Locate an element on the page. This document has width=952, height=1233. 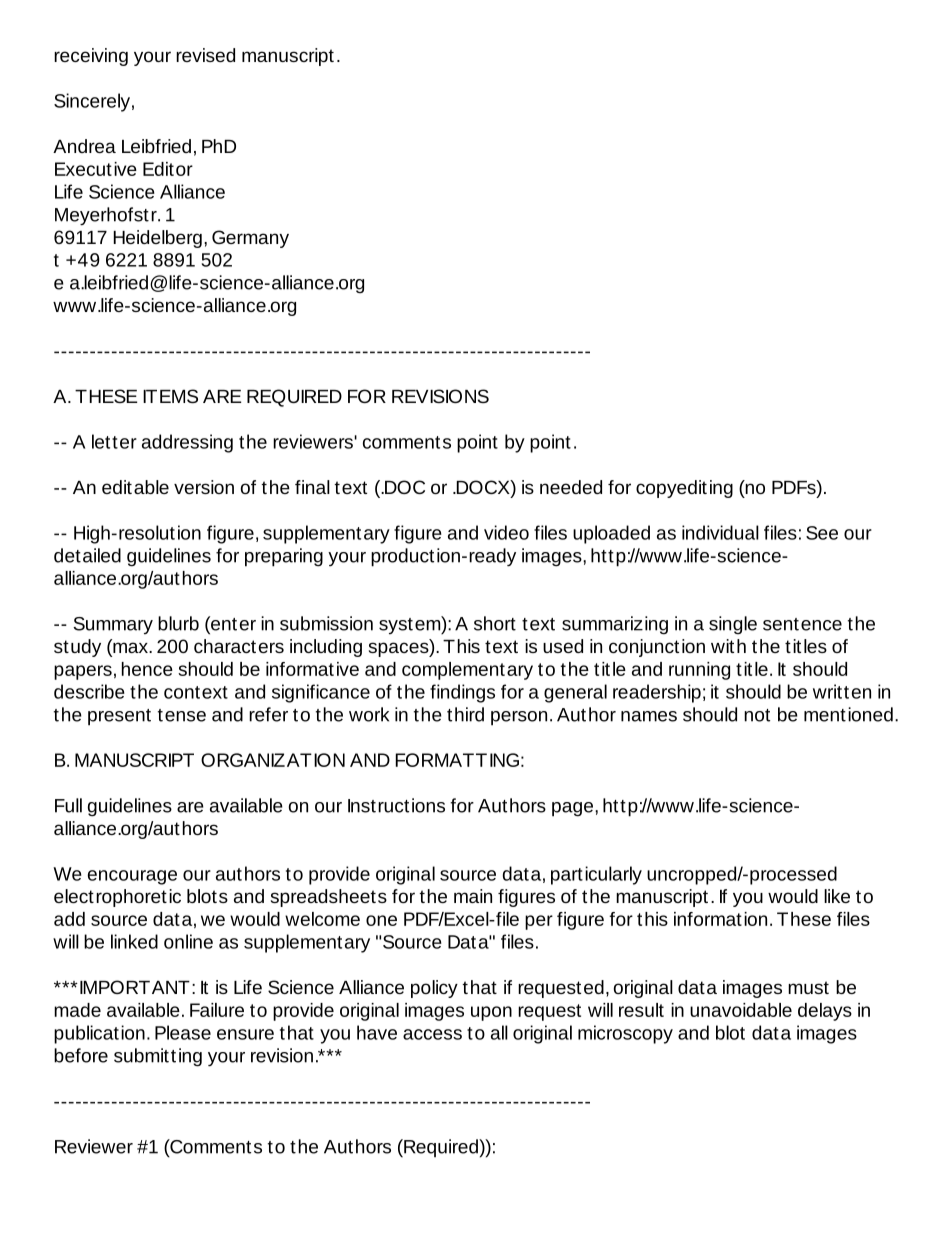
access is located at coordinates (432, 1034).
